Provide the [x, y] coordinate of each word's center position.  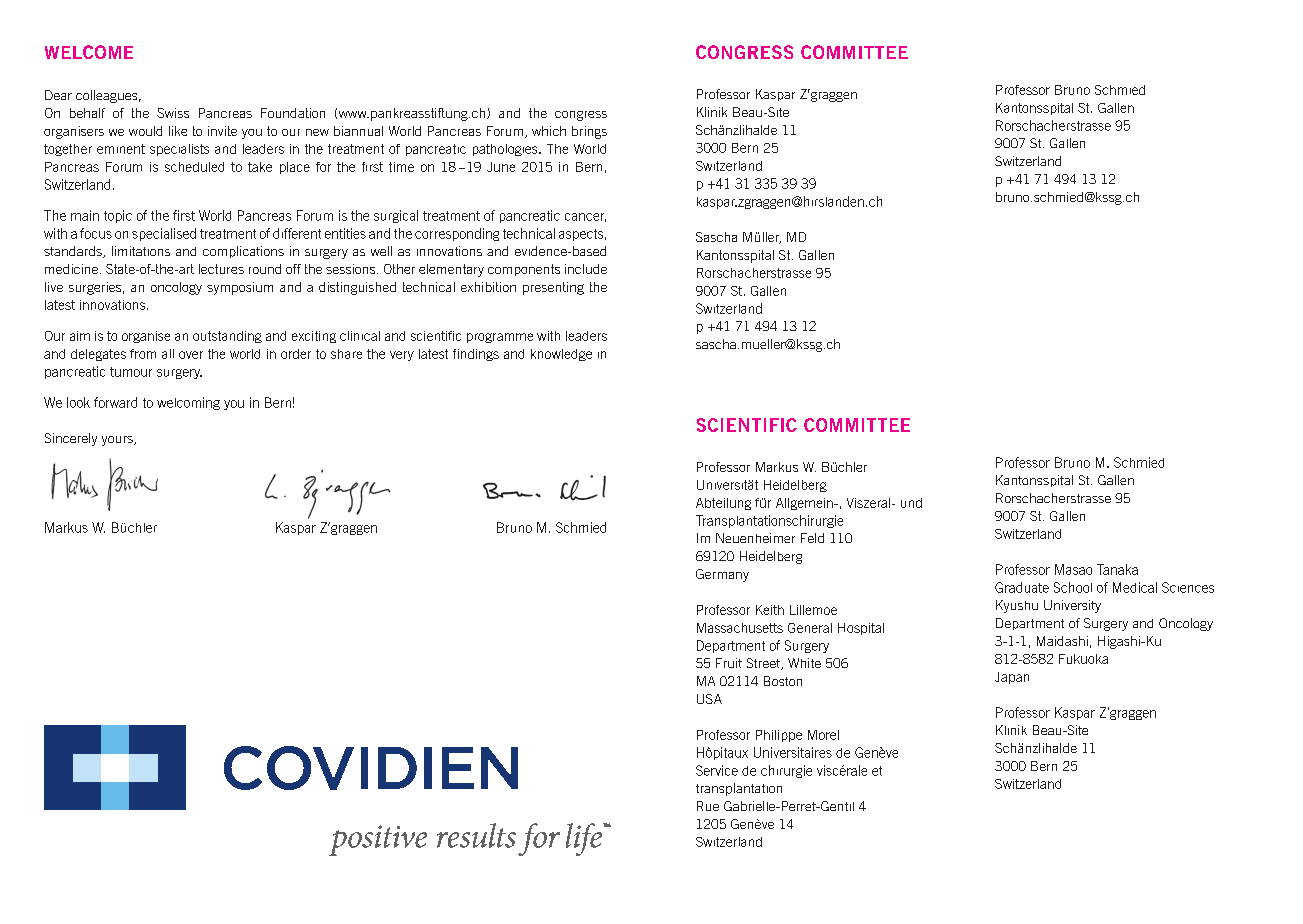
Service [717, 770]
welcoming [188, 403]
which [549, 131]
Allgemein [805, 504]
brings [589, 132]
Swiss [173, 113]
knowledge [561, 355]
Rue [708, 806]
